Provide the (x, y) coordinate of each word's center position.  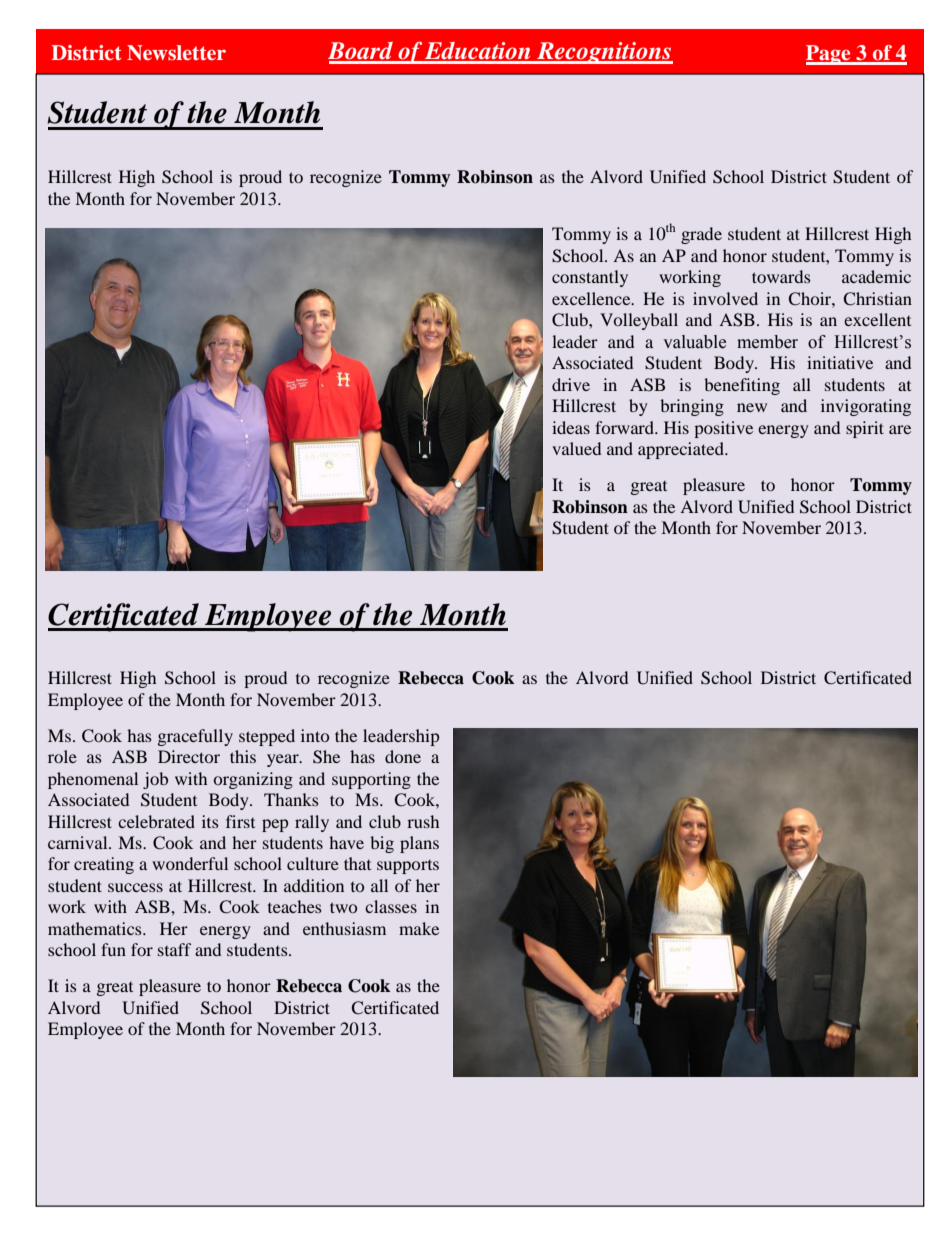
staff (174, 949)
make (419, 928)
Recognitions (604, 53)
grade (701, 235)
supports (408, 867)
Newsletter (176, 52)
